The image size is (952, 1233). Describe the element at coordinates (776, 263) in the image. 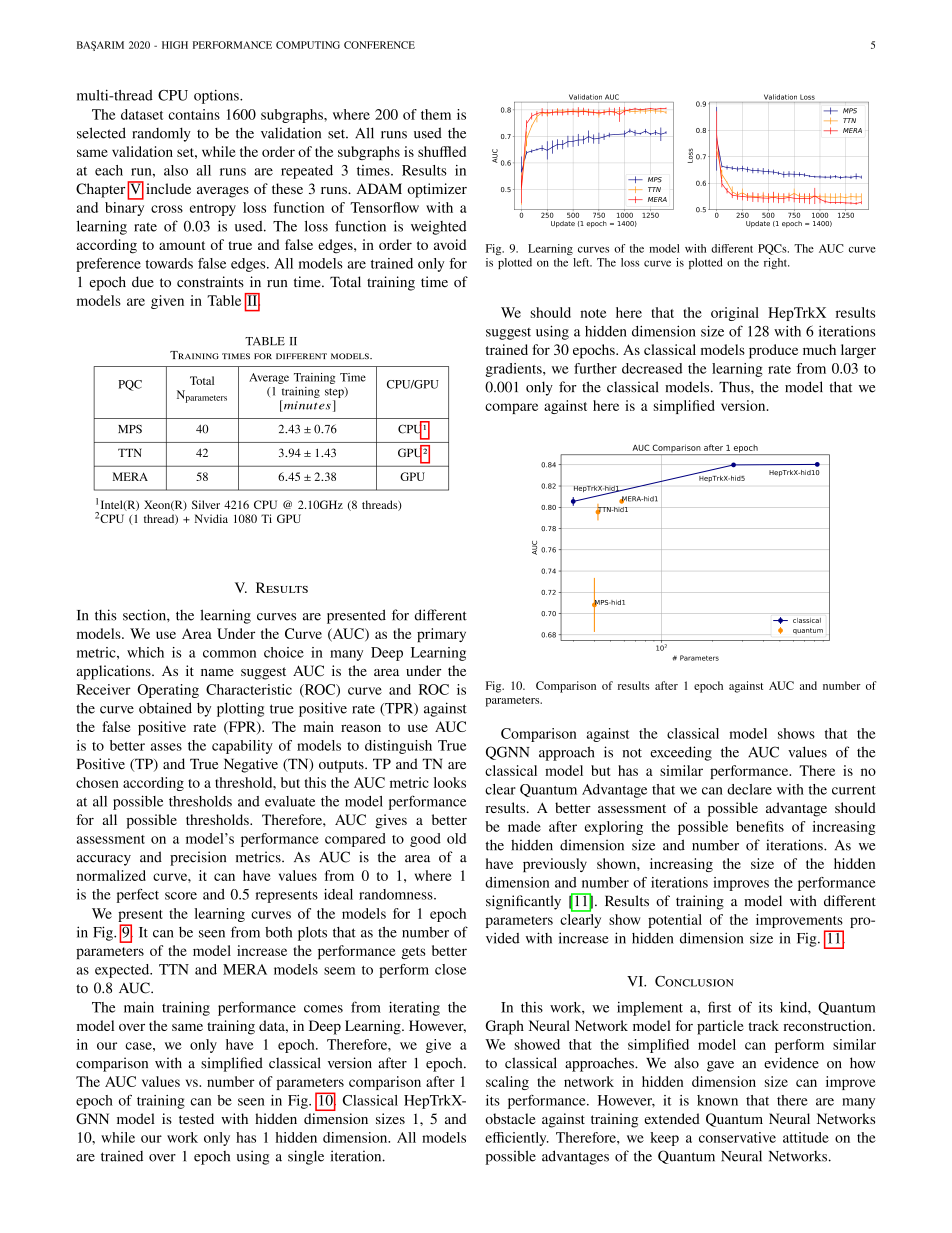

I see `right` at that location.
